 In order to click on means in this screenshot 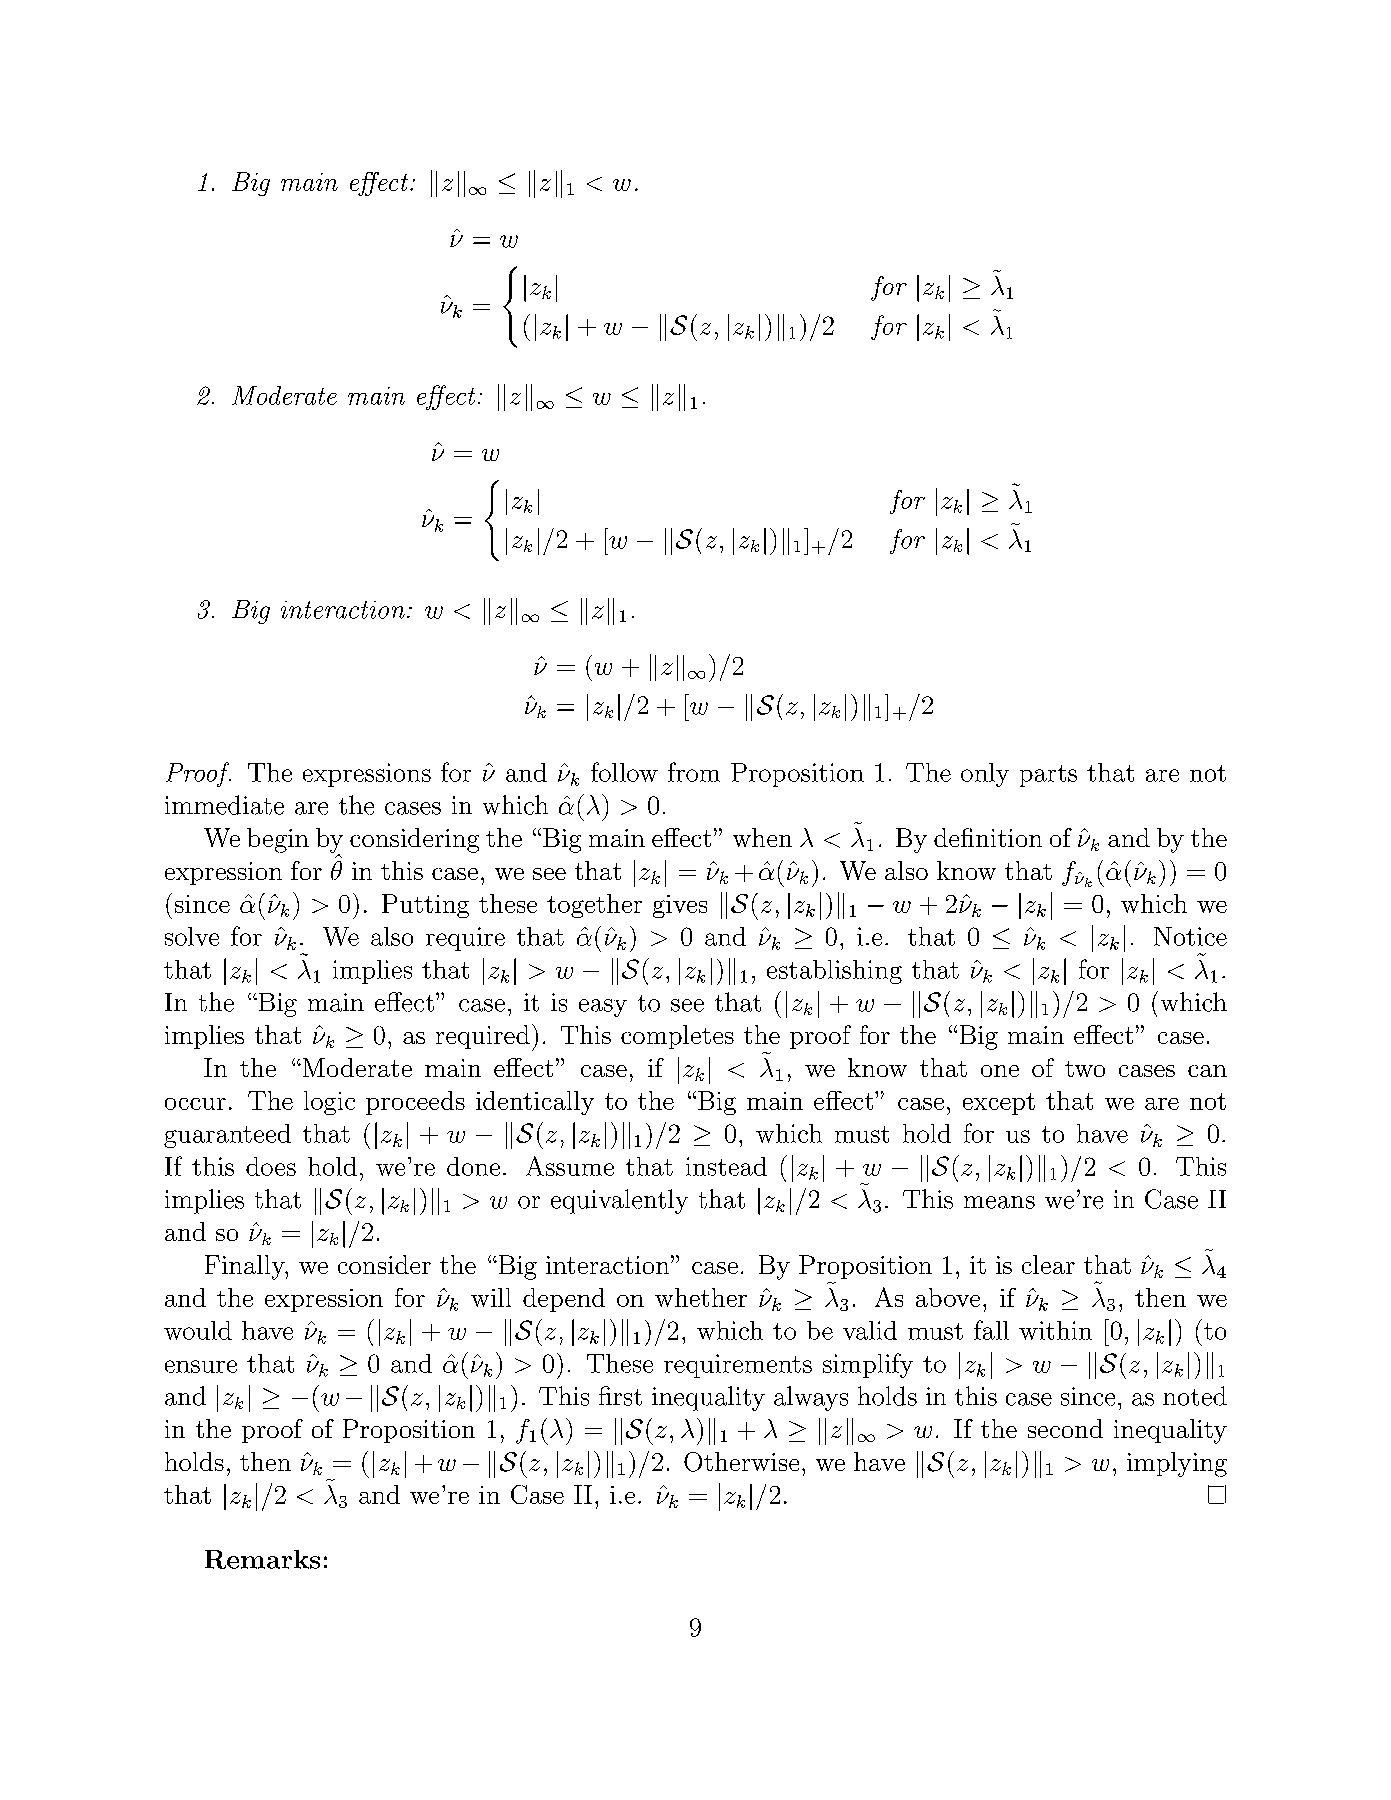, I will do `click(999, 1202)`.
